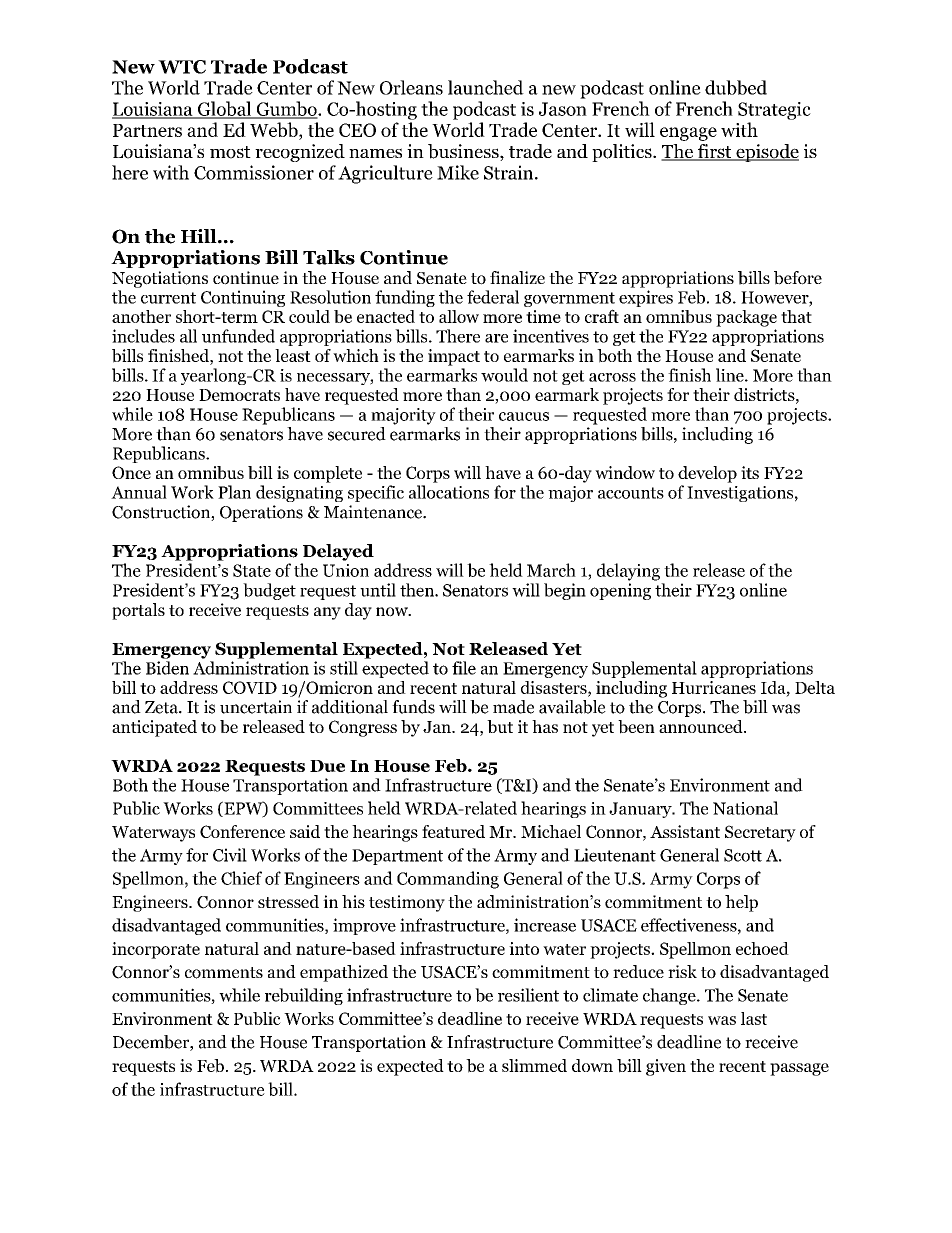 This screenshot has width=952, height=1233. Describe the element at coordinates (239, 395) in the screenshot. I see `Democrats` at that location.
